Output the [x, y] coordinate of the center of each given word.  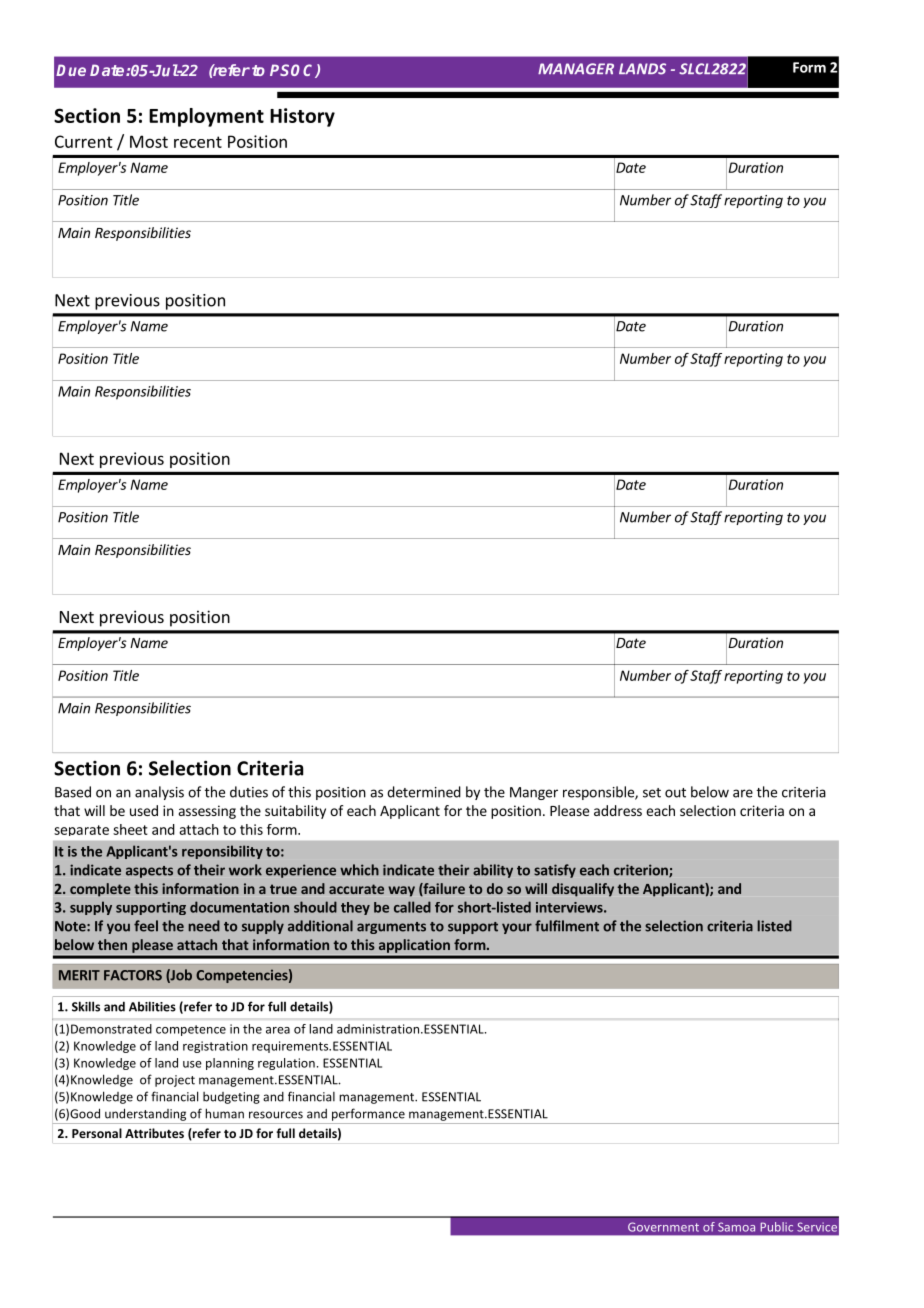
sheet [130, 829]
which [359, 870]
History [302, 117]
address [618, 810]
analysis [159, 793]
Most [149, 141]
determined [424, 792]
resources [276, 1115]
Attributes [154, 1133]
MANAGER [576, 69]
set [652, 793]
